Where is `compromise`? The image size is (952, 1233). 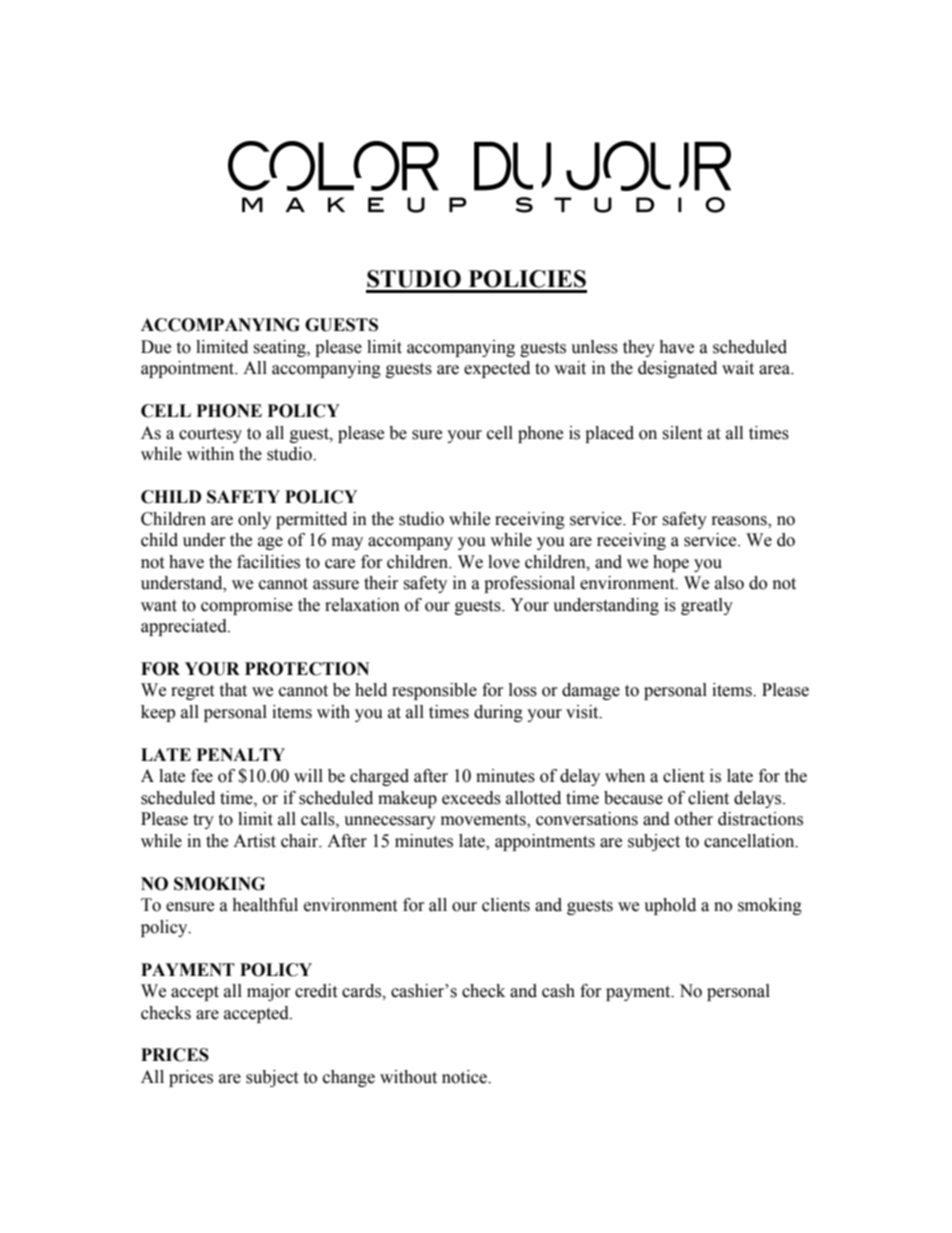 compromise is located at coordinates (247, 606).
